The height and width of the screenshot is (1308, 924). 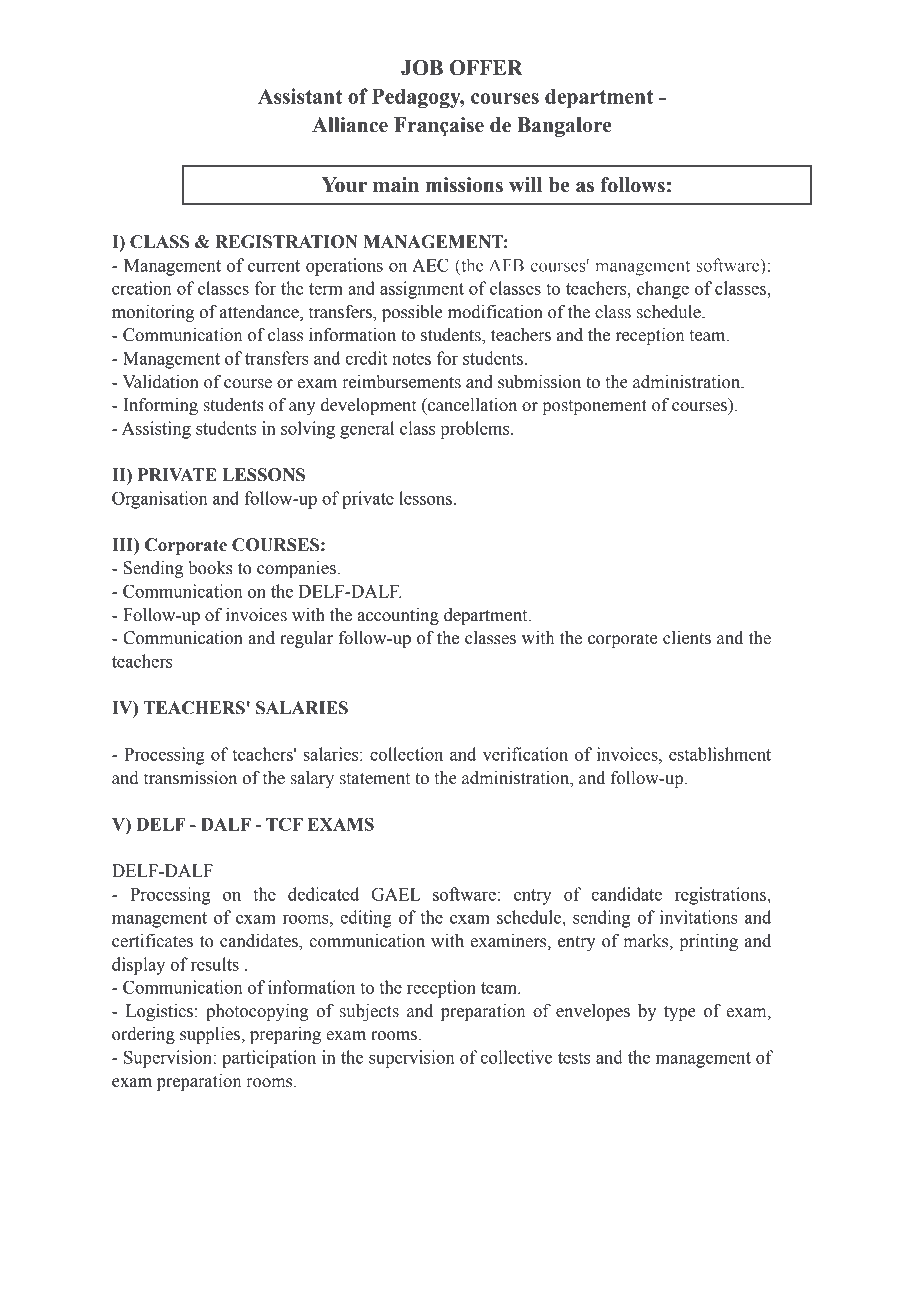 What do you see at coordinates (564, 127) in the screenshot?
I see `Bangalore` at bounding box center [564, 127].
